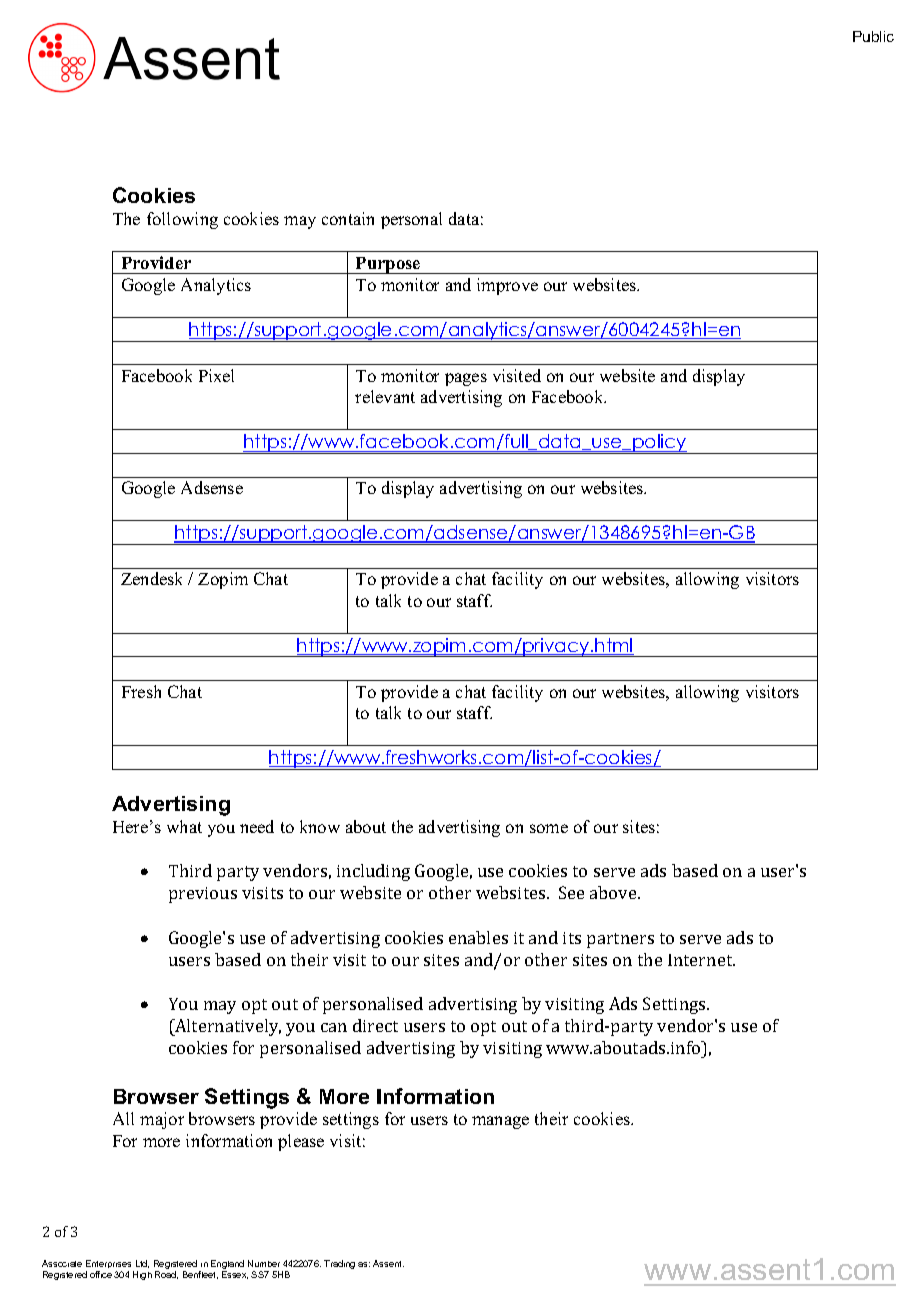  I want to click on above, so click(614, 892).
